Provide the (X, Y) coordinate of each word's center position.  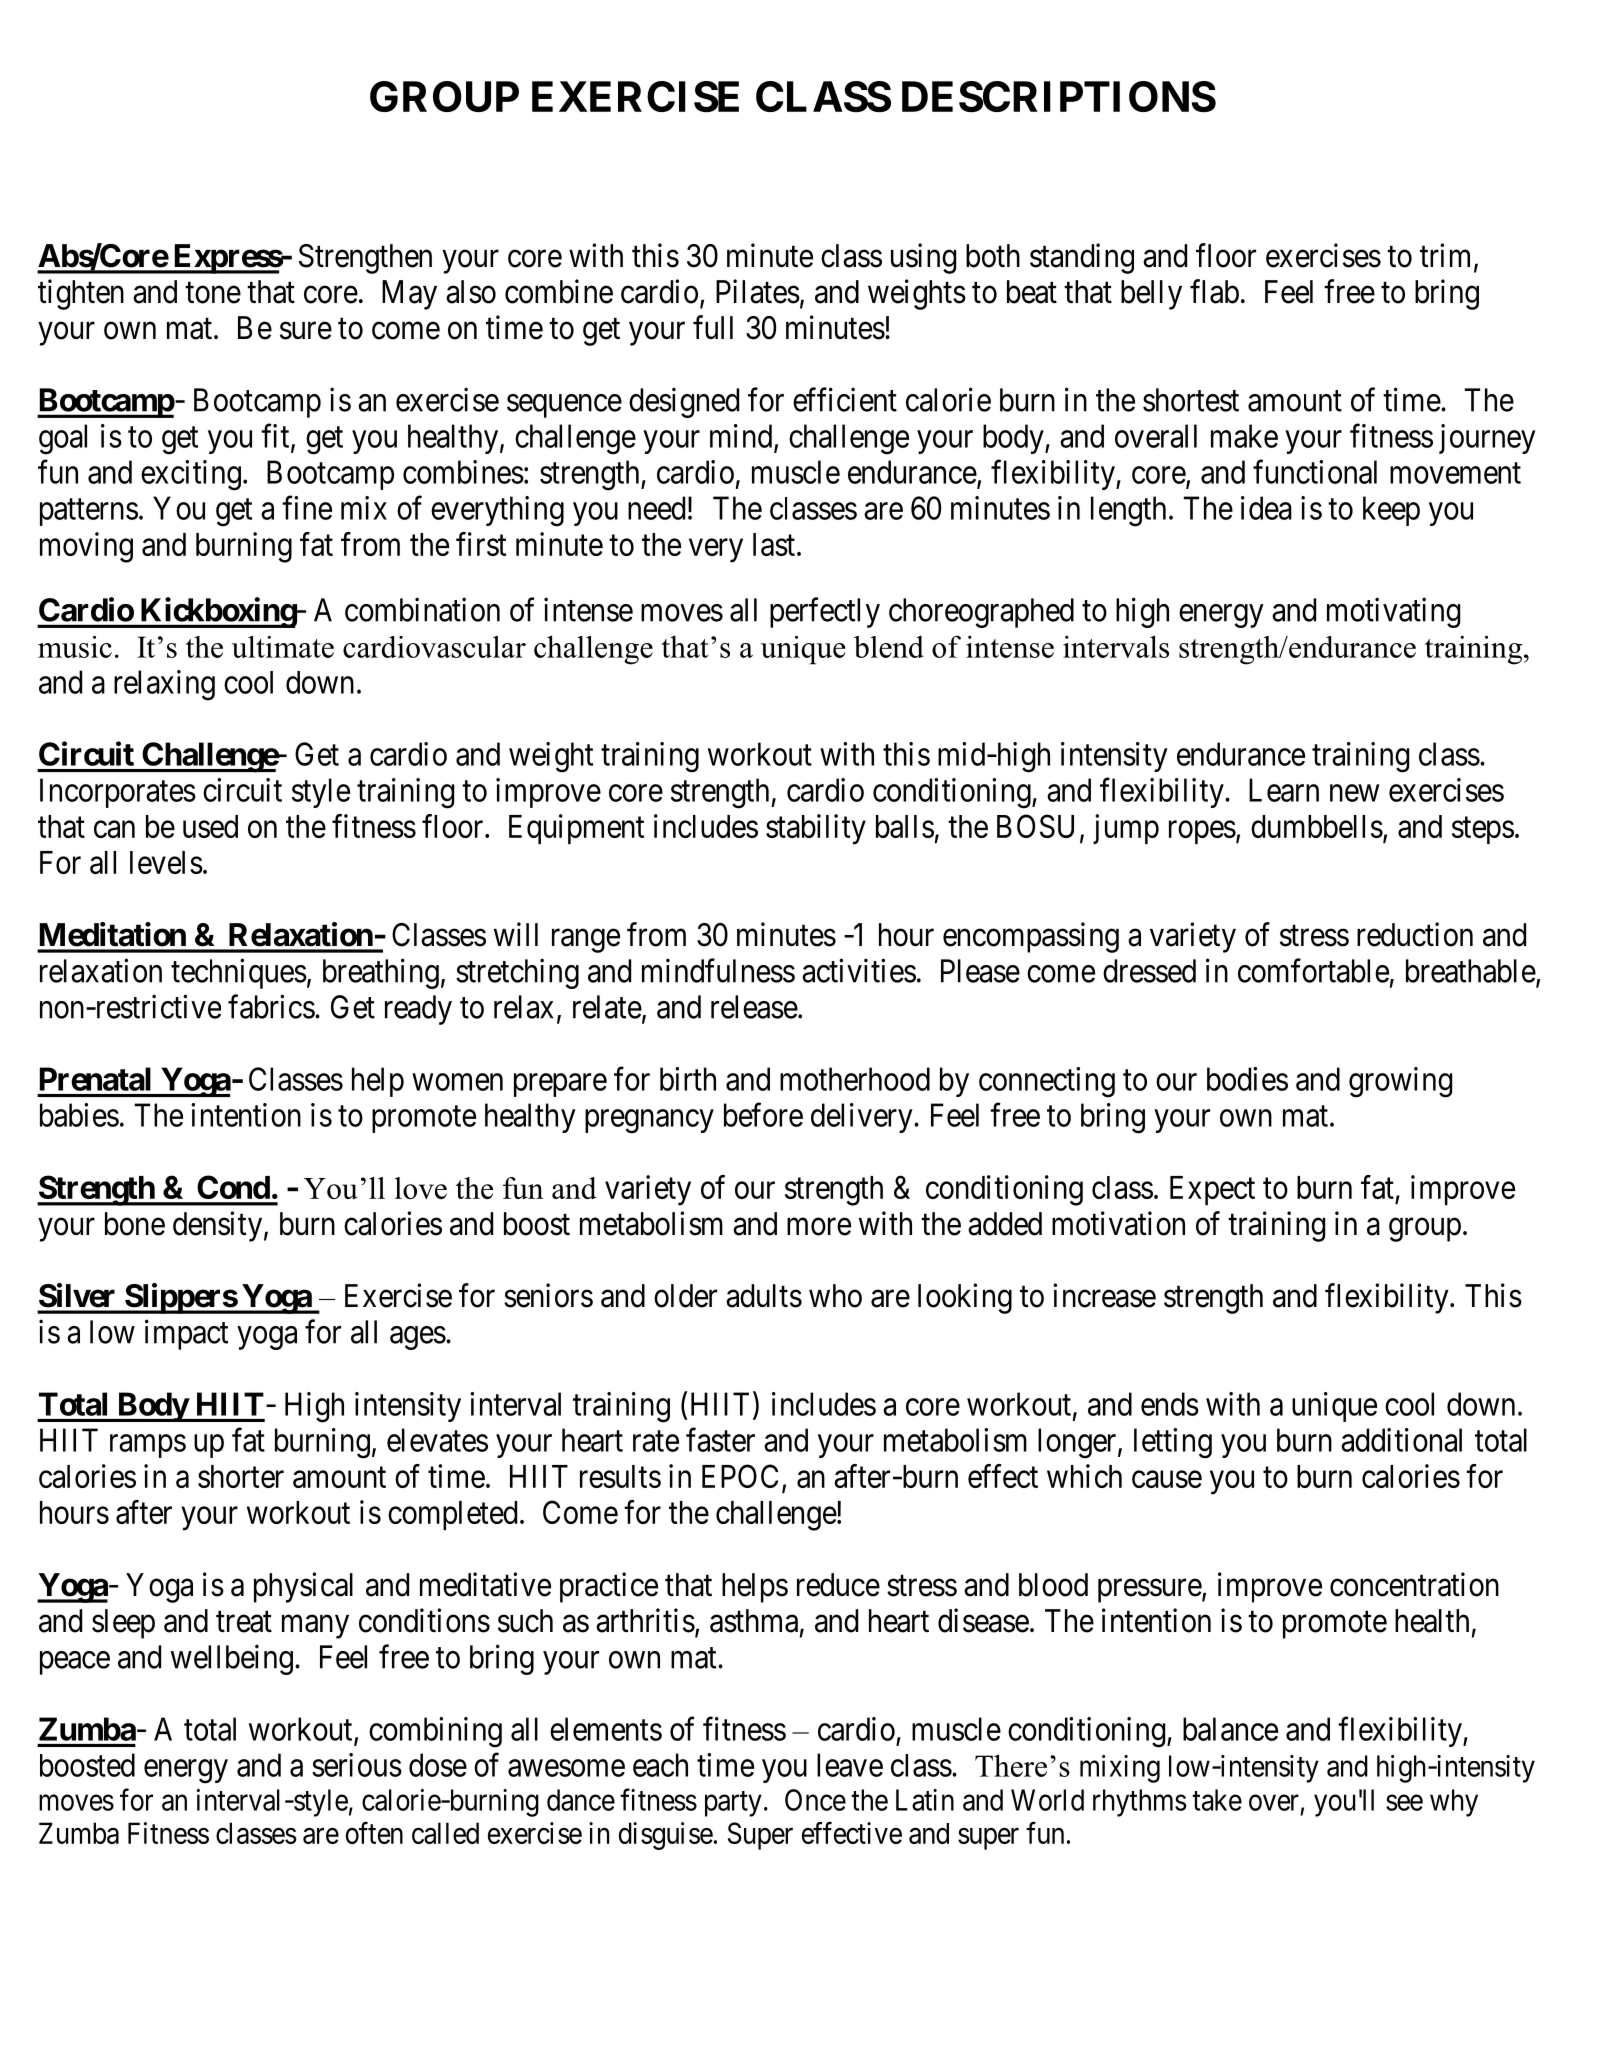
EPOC (740, 1476)
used (210, 826)
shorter (241, 1476)
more (819, 1227)
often (374, 1833)
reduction (1415, 934)
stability (816, 829)
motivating (1393, 612)
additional (1401, 1440)
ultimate (283, 647)
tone (213, 293)
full (713, 327)
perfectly (825, 612)
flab (1214, 291)
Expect (1212, 1190)
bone (135, 1224)
